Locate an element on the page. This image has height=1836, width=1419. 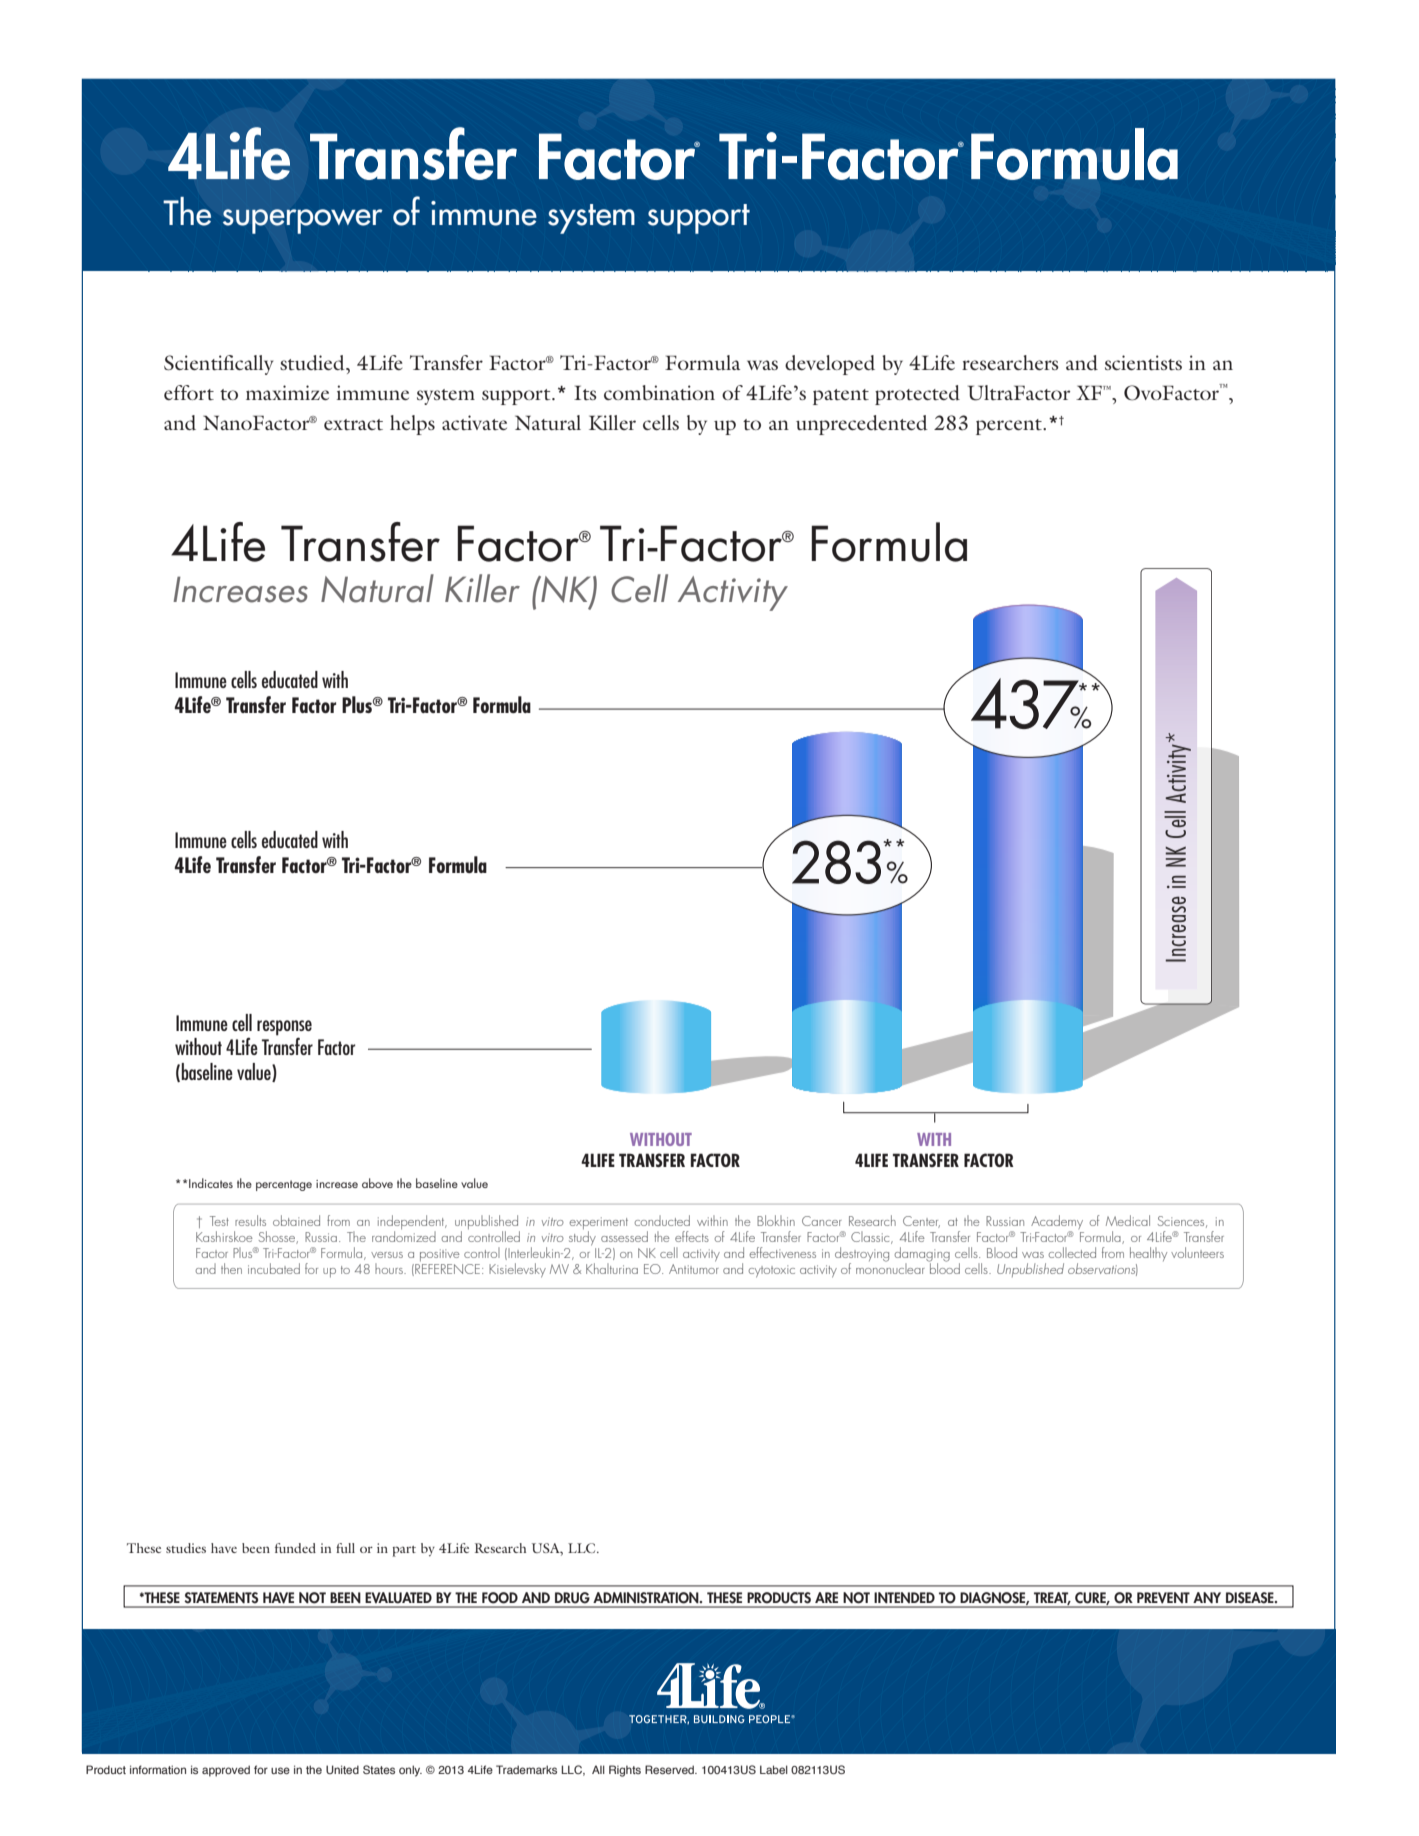
Medical is located at coordinates (1128, 1220).
